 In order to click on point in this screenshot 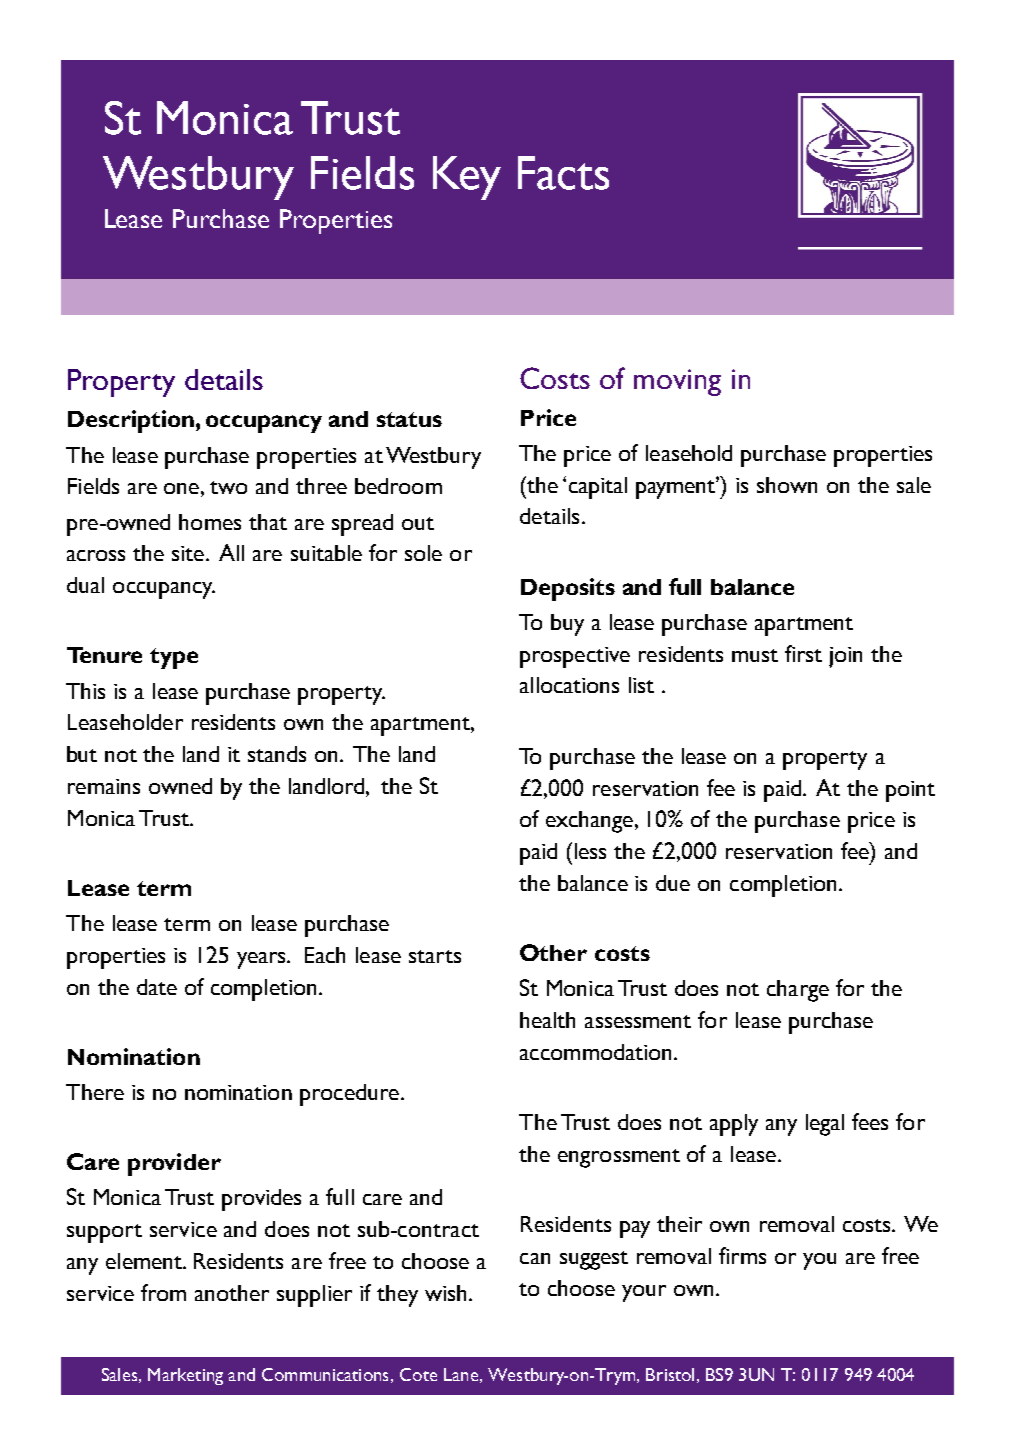, I will do `click(910, 791)`.
